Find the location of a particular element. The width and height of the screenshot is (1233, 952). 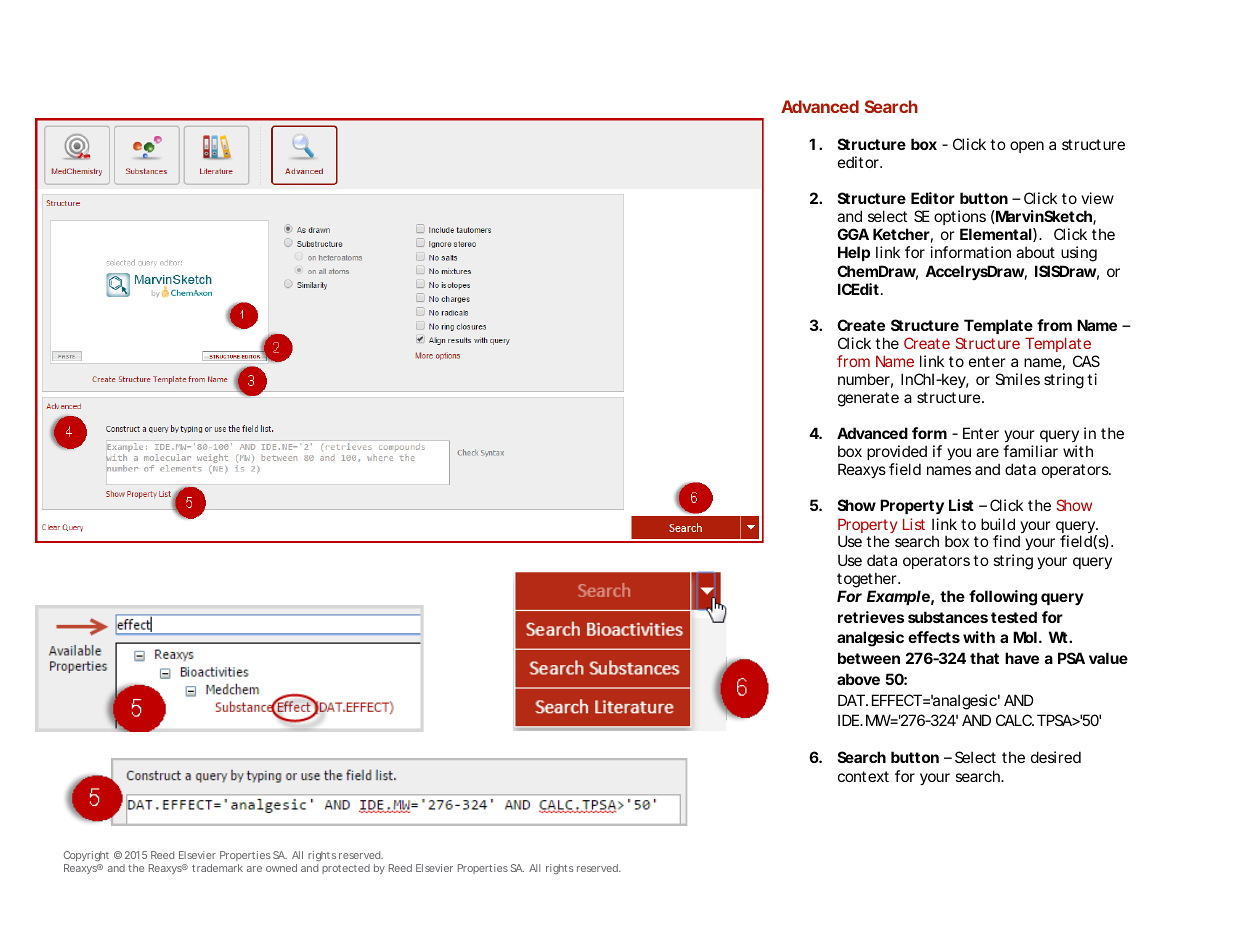

trademark is located at coordinates (217, 868).
